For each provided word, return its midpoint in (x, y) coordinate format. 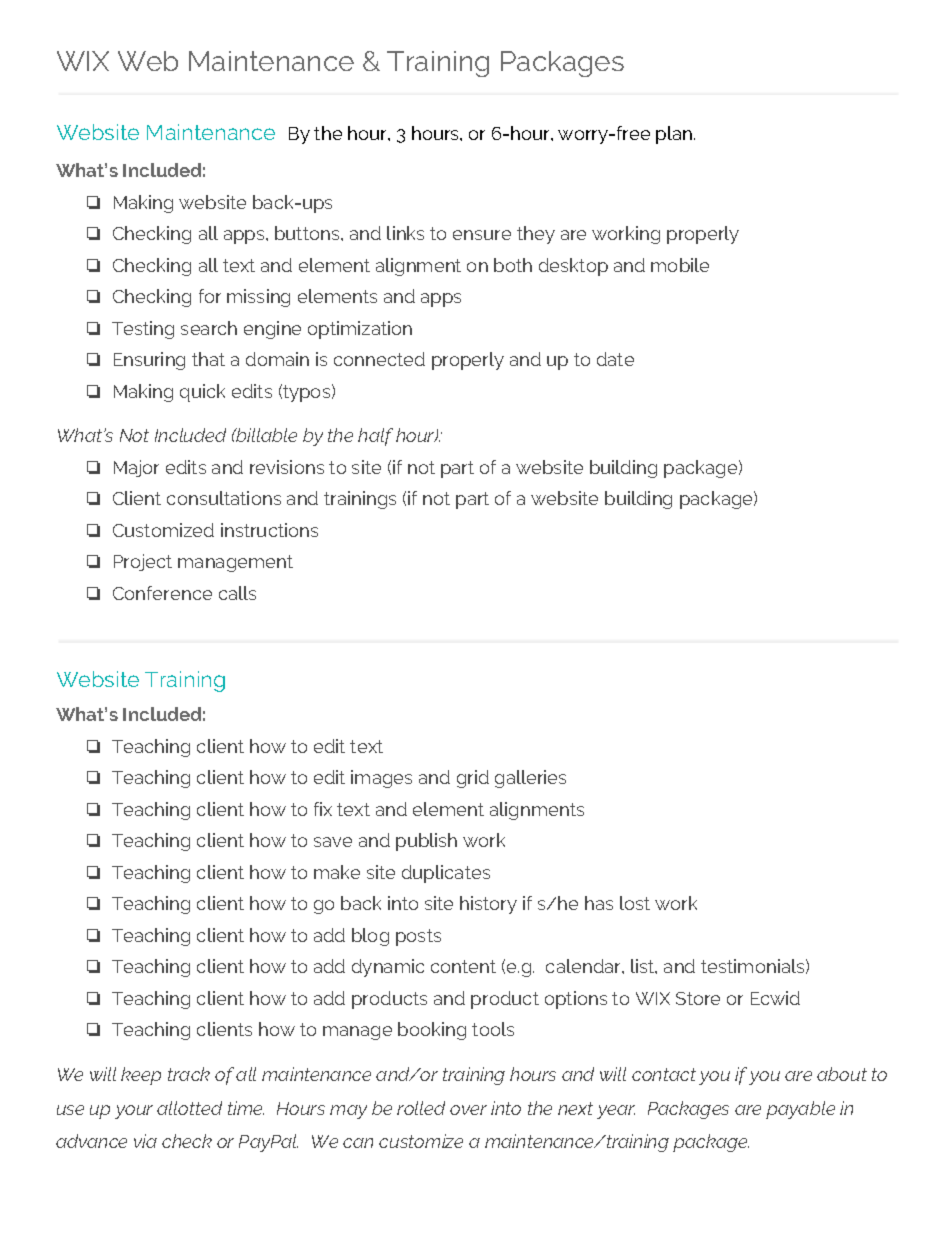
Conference (162, 593)
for (210, 296)
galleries (530, 779)
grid (473, 779)
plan (675, 135)
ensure (482, 235)
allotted (189, 1108)
